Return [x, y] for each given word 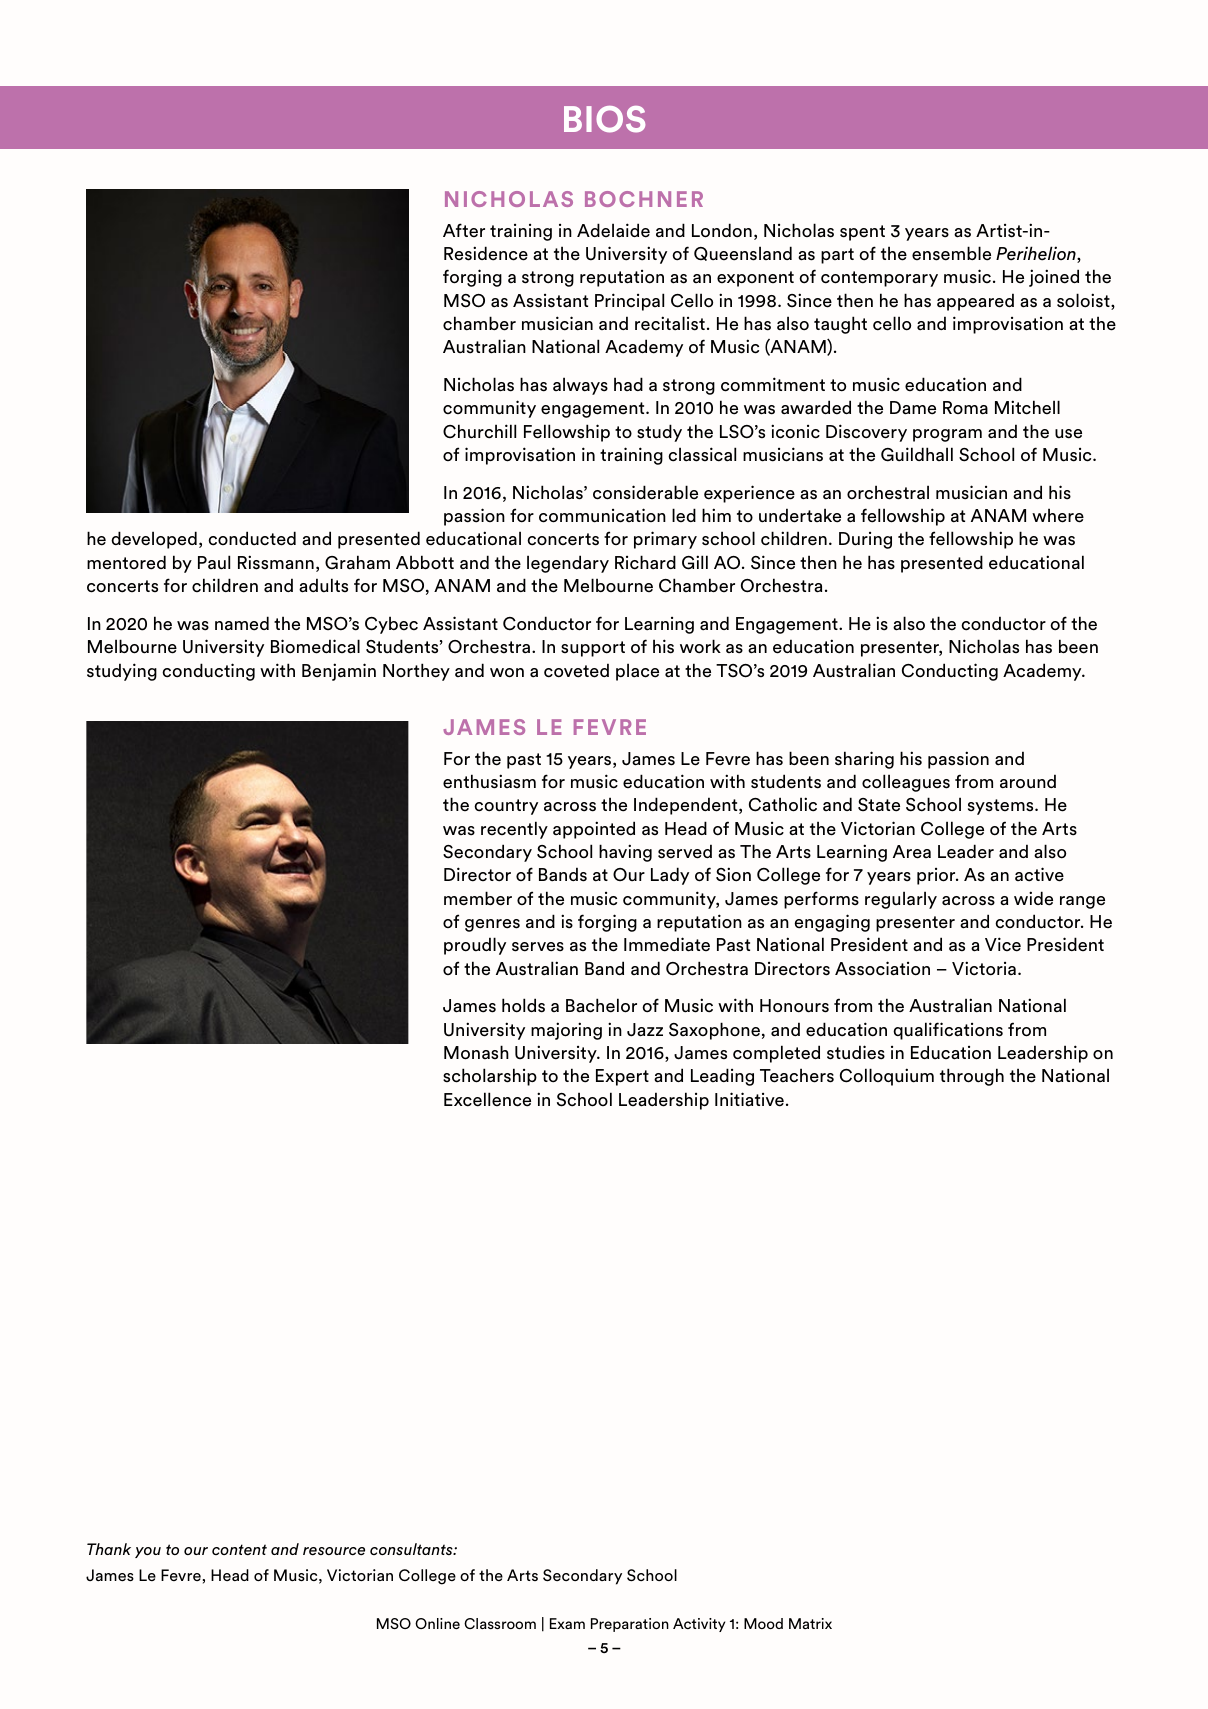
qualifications [948, 1031]
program [947, 435]
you [148, 1552]
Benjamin [339, 672]
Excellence [487, 1099]
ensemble [951, 253]
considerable [645, 492]
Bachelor [601, 1005]
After [464, 230]
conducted [252, 538]
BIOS [604, 119]
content [239, 1549]
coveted [576, 670]
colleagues [906, 783]
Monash [476, 1052]
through [972, 1077]
